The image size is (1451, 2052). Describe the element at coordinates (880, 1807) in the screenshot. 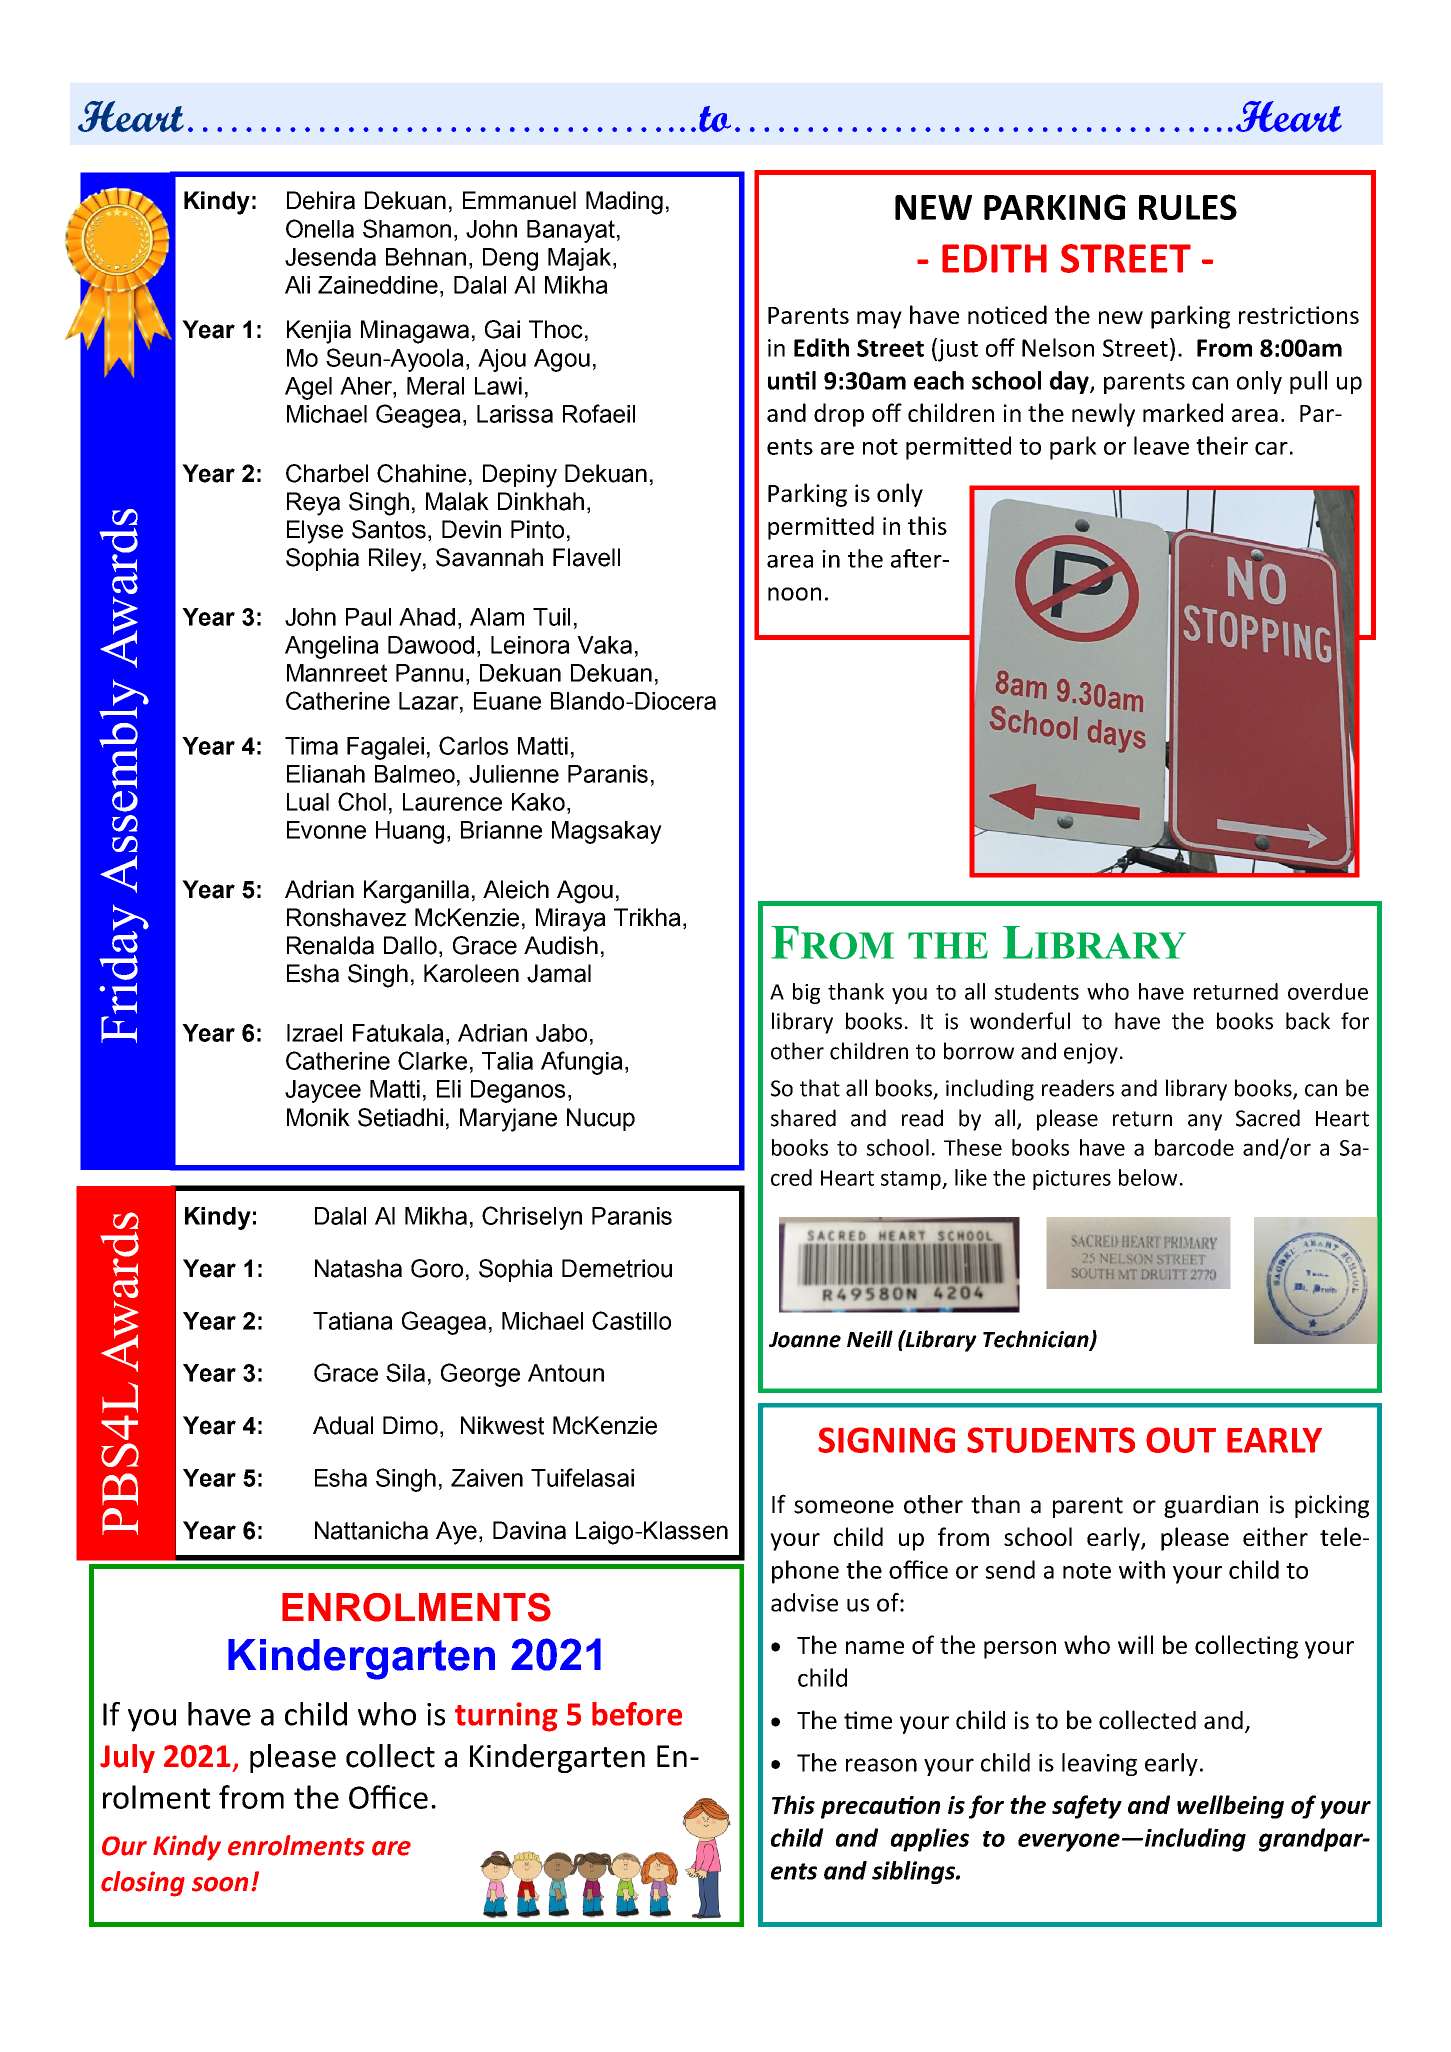

I see `precaution` at that location.
